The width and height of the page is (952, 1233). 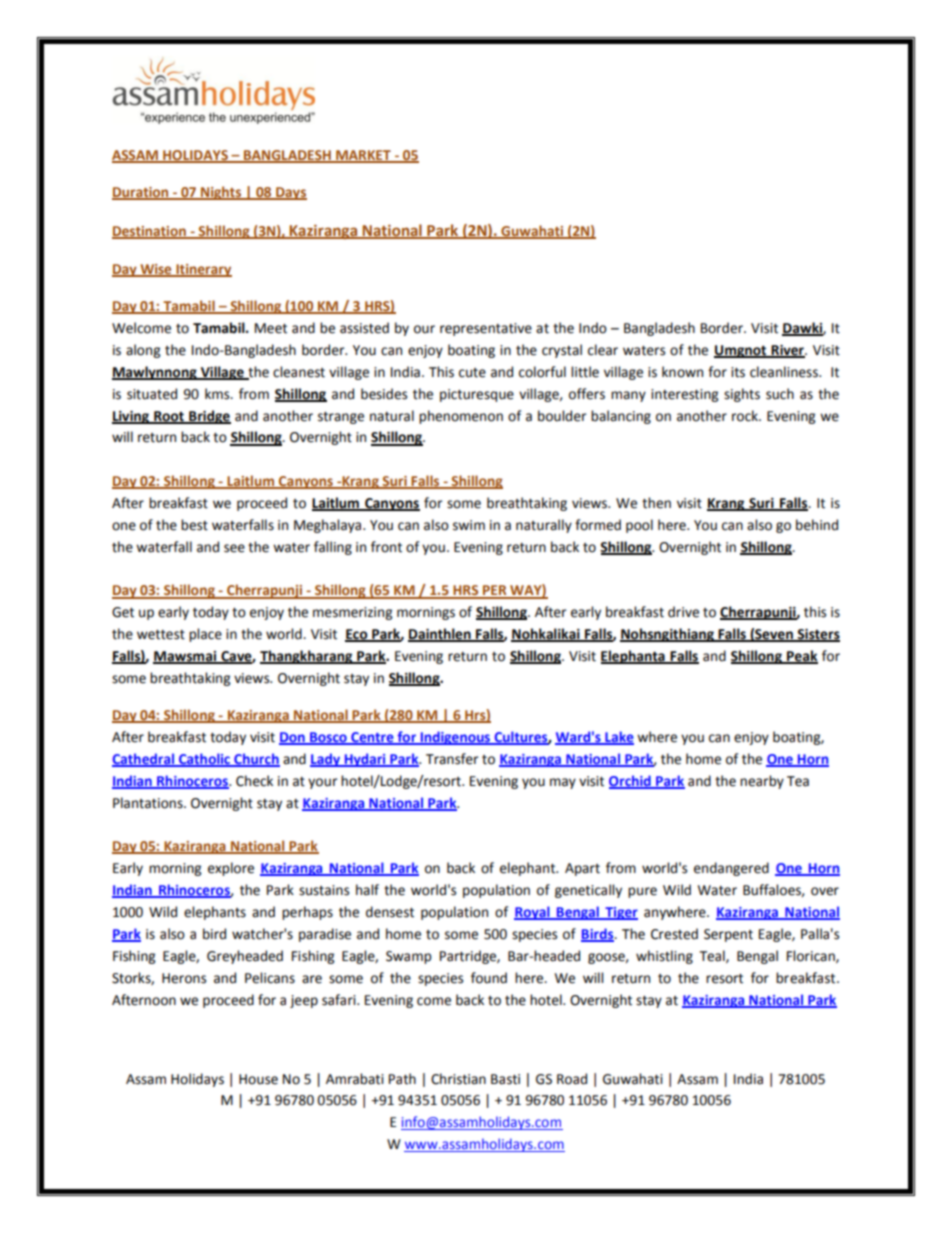 What do you see at coordinates (458, 1079) in the page?
I see `Christian` at bounding box center [458, 1079].
